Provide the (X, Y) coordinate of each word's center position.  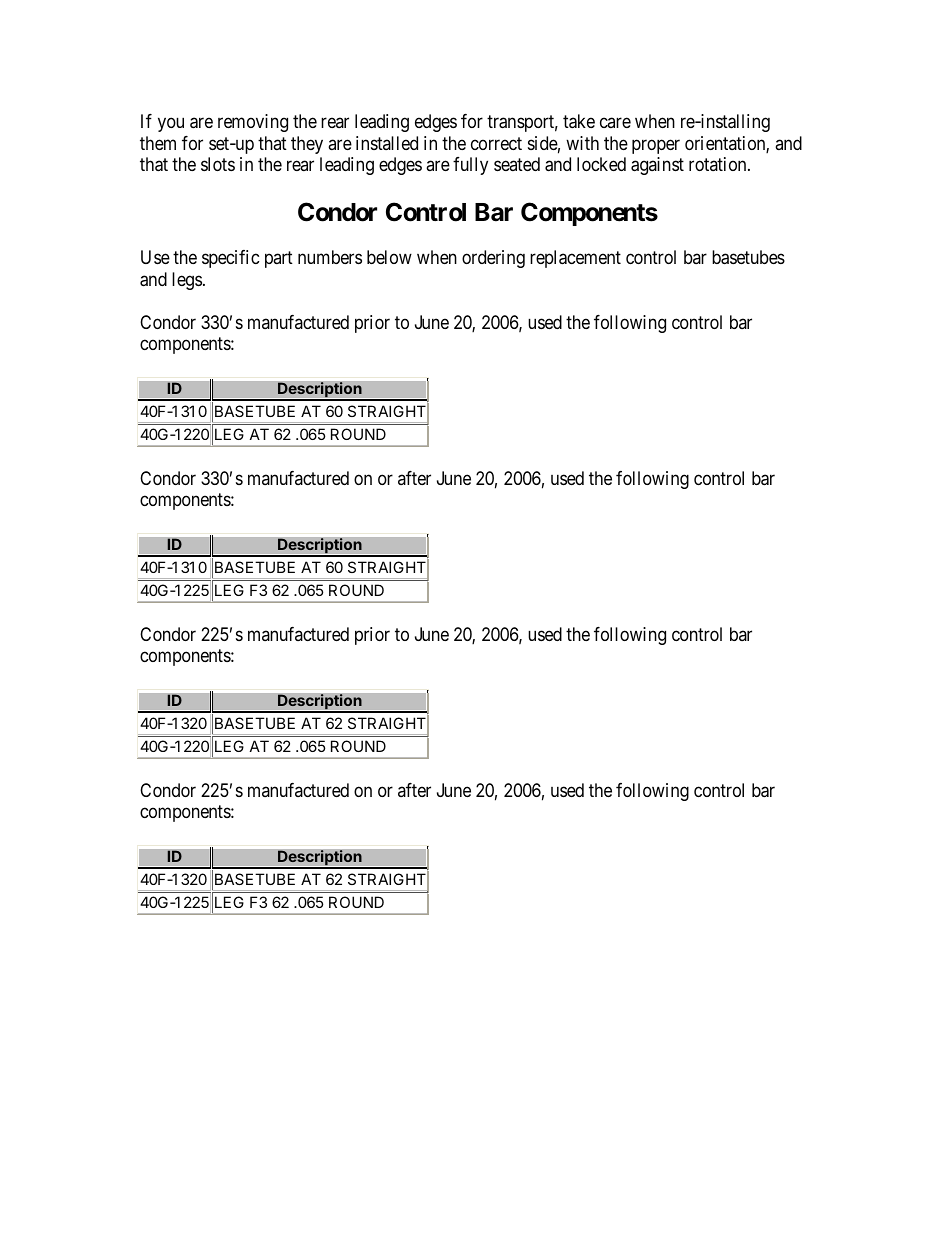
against (657, 166)
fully (470, 166)
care (615, 123)
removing (253, 123)
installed (387, 143)
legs (187, 281)
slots (218, 164)
